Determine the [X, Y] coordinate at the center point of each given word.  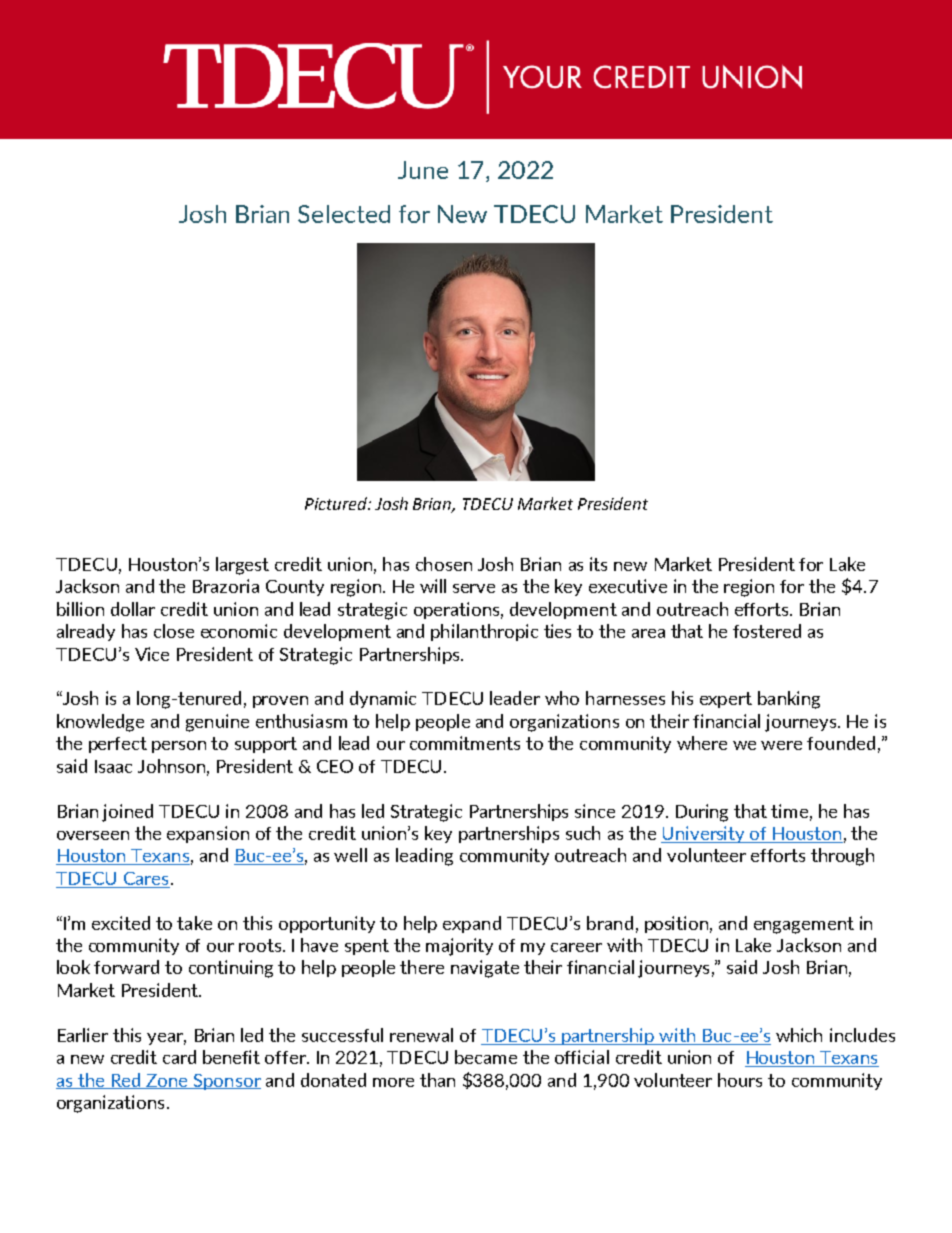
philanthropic [484, 632]
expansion [208, 834]
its [598, 564]
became [486, 1057]
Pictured [337, 503]
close [174, 631]
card [179, 1057]
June [423, 170]
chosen [444, 564]
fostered [767, 631]
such [583, 833]
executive [628, 586]
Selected [344, 214]
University [704, 834]
